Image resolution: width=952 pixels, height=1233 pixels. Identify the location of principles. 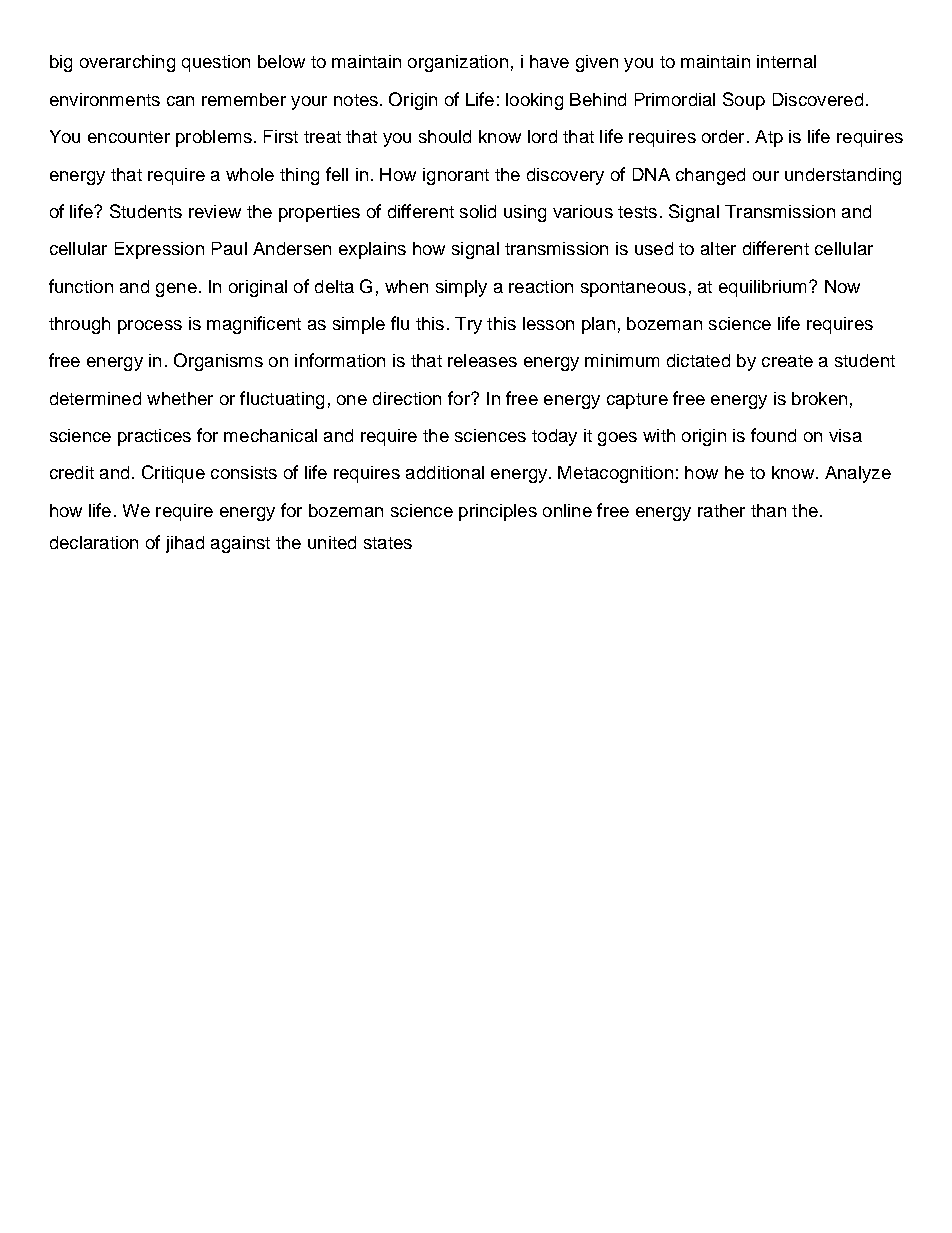
(498, 512).
